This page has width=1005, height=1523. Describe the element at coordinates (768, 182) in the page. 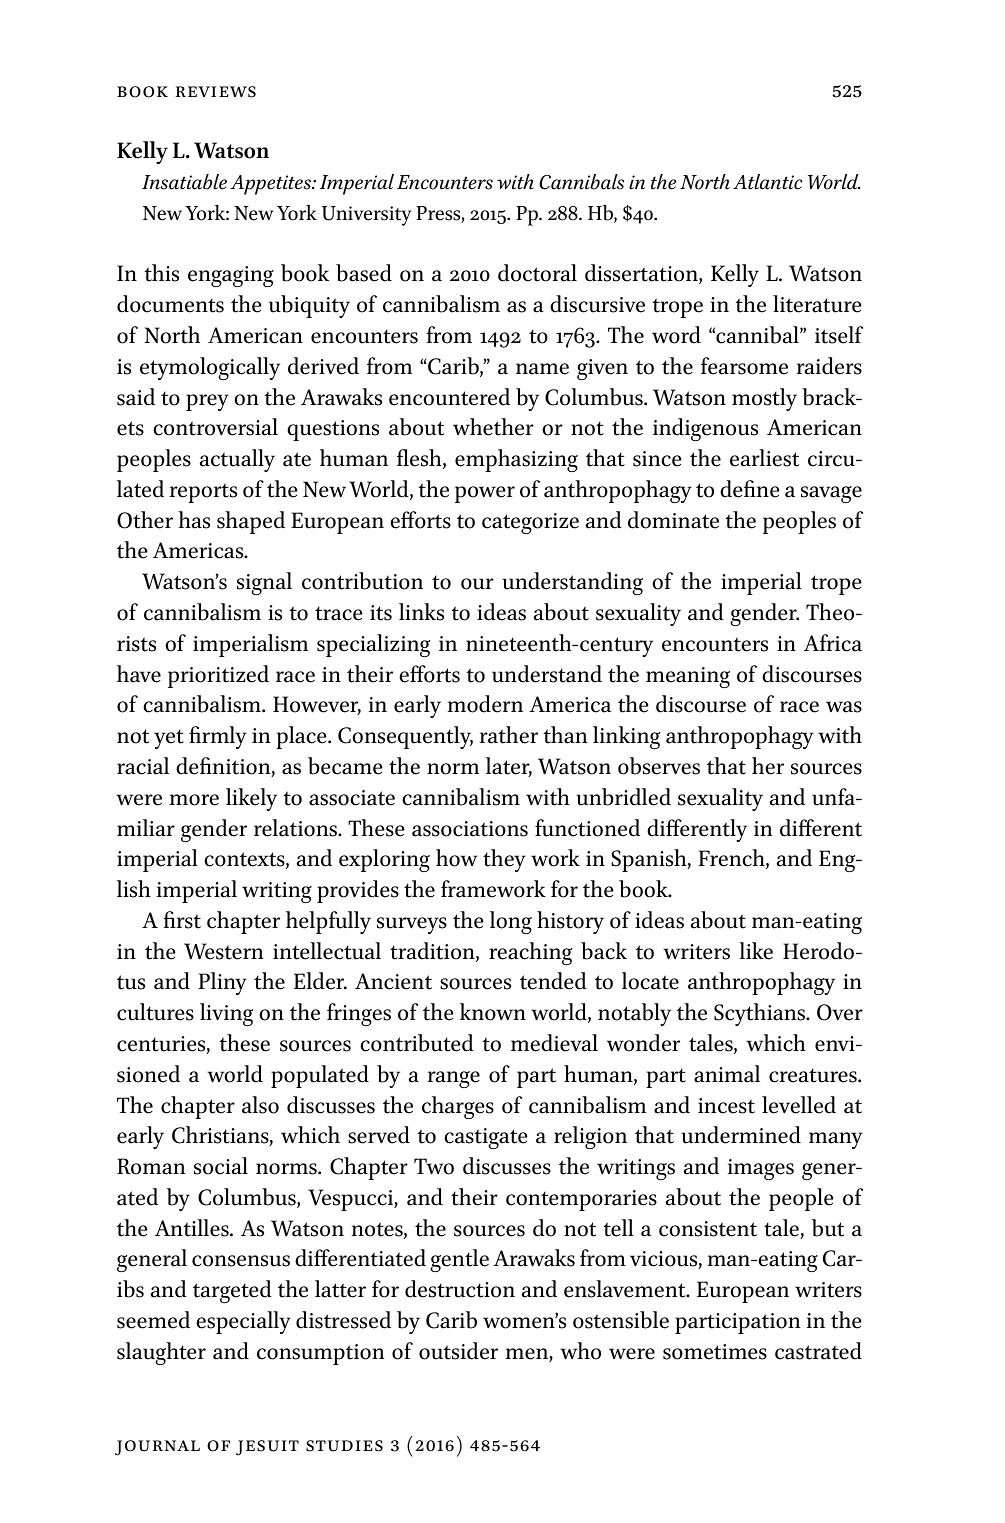

I see `Atlantic` at that location.
